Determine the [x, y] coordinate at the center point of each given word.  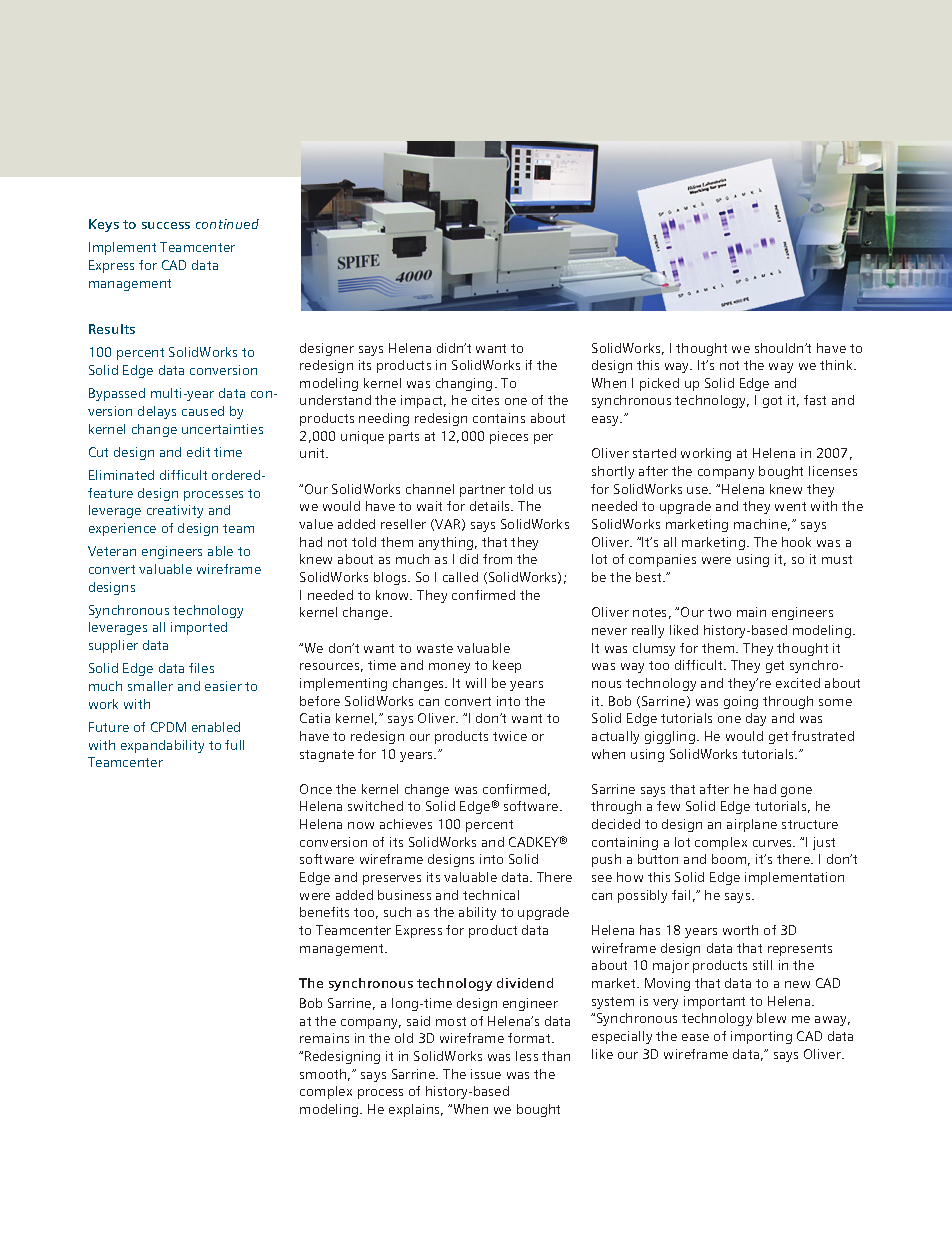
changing [464, 384]
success [166, 225]
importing [761, 1037]
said [418, 1021]
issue [486, 1074]
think [837, 365]
